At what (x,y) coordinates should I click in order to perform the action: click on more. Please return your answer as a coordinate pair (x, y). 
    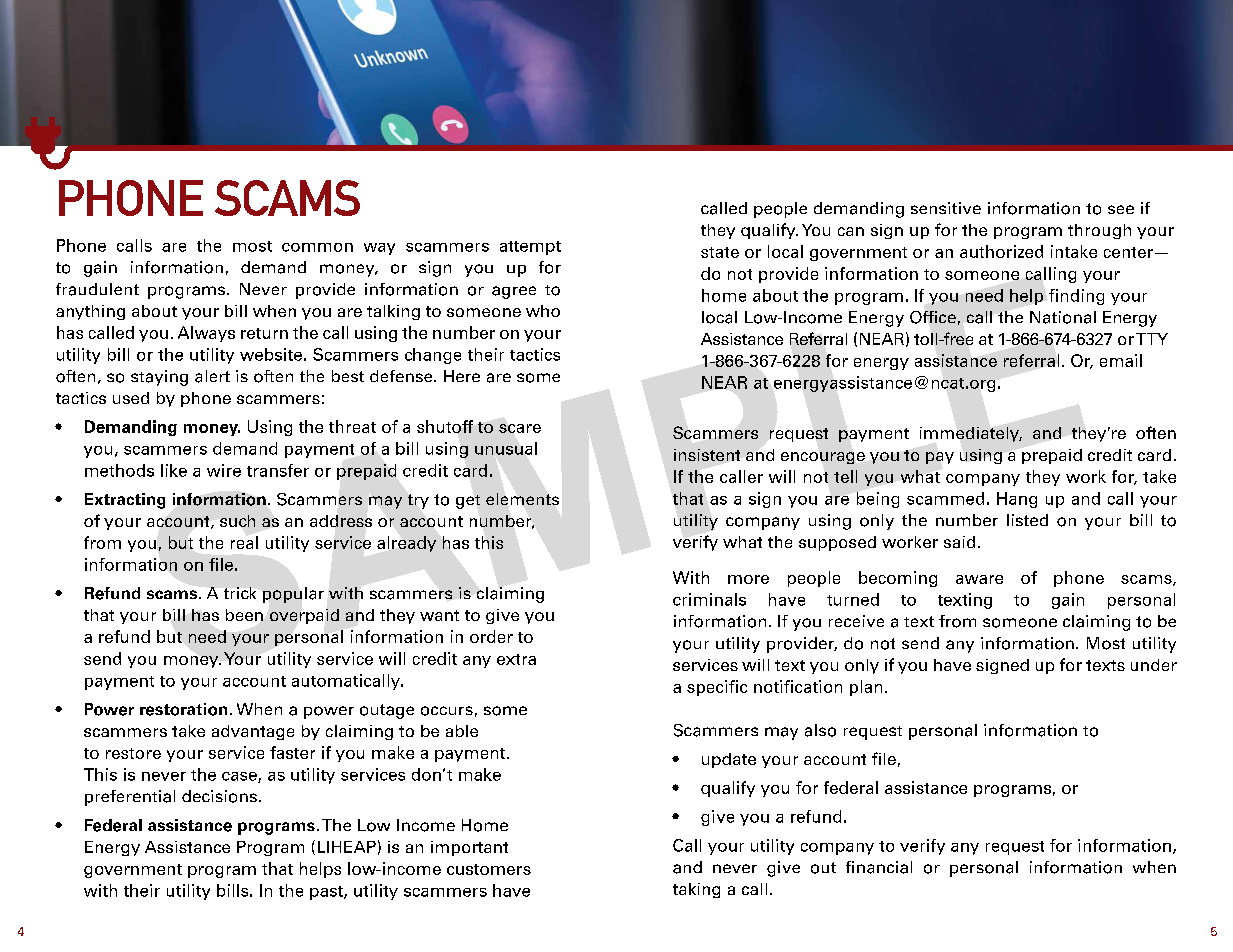
    Looking at the image, I should click on (748, 579).
